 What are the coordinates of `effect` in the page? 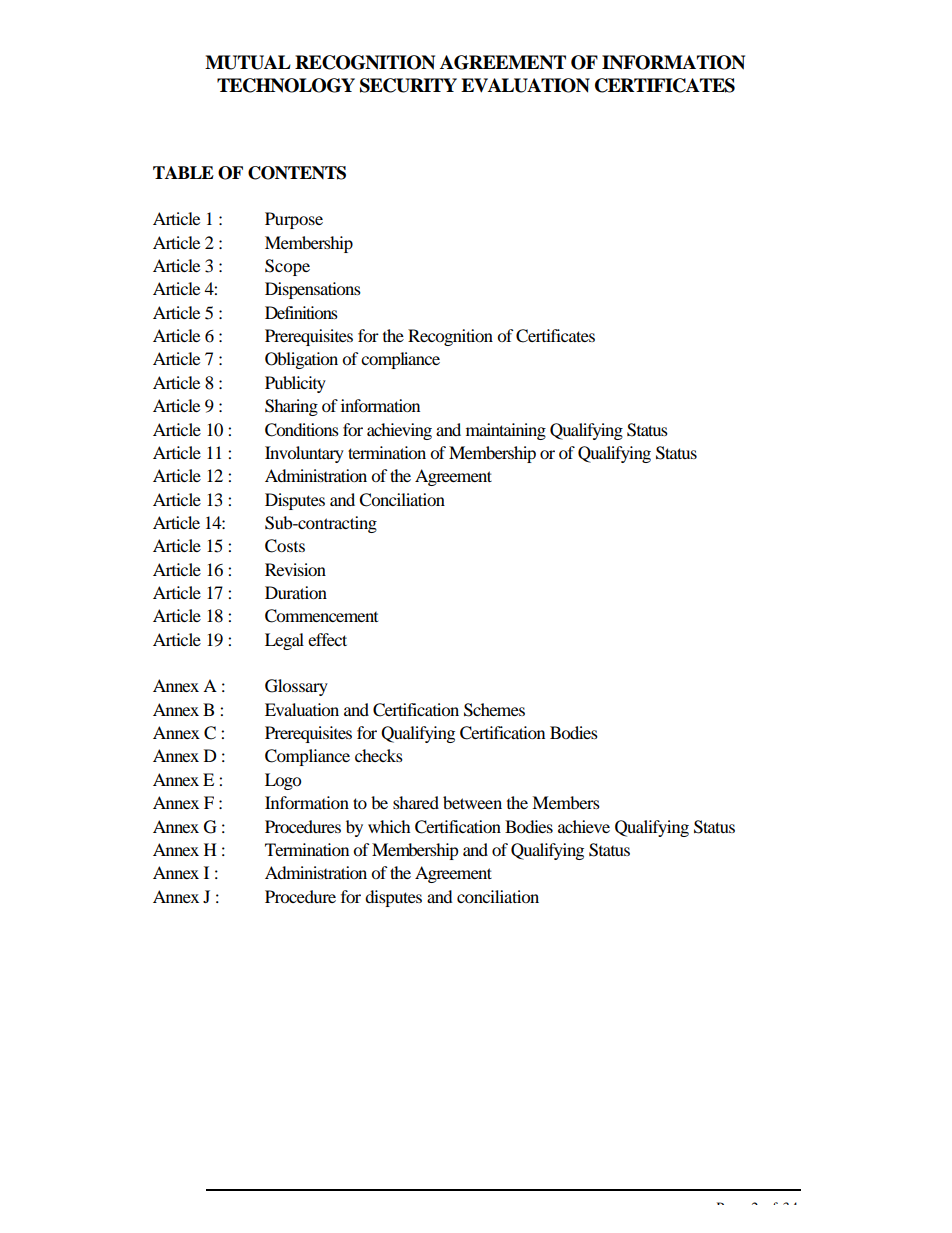 It's located at (327, 639).
